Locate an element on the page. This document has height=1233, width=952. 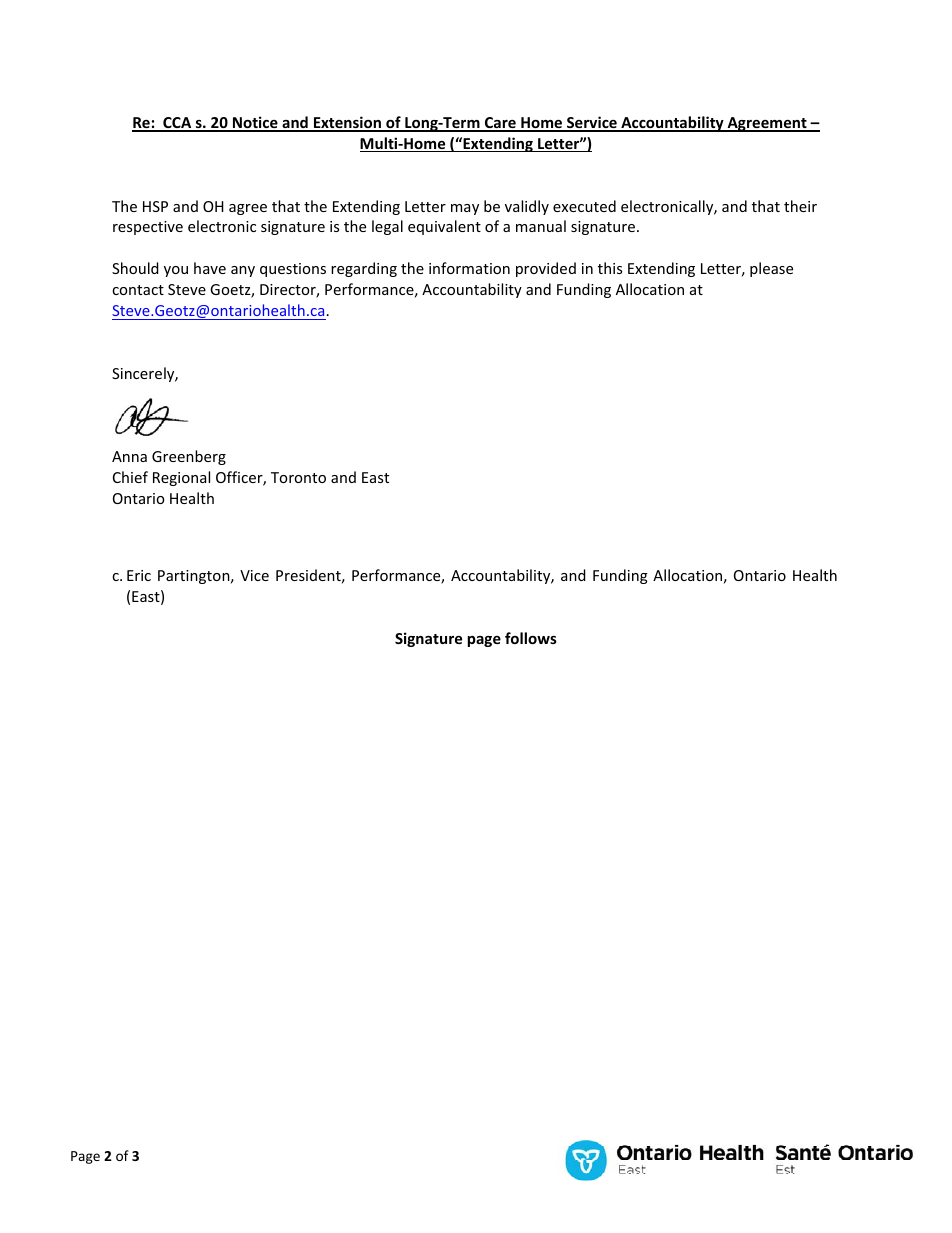
Toronto is located at coordinates (298, 477).
